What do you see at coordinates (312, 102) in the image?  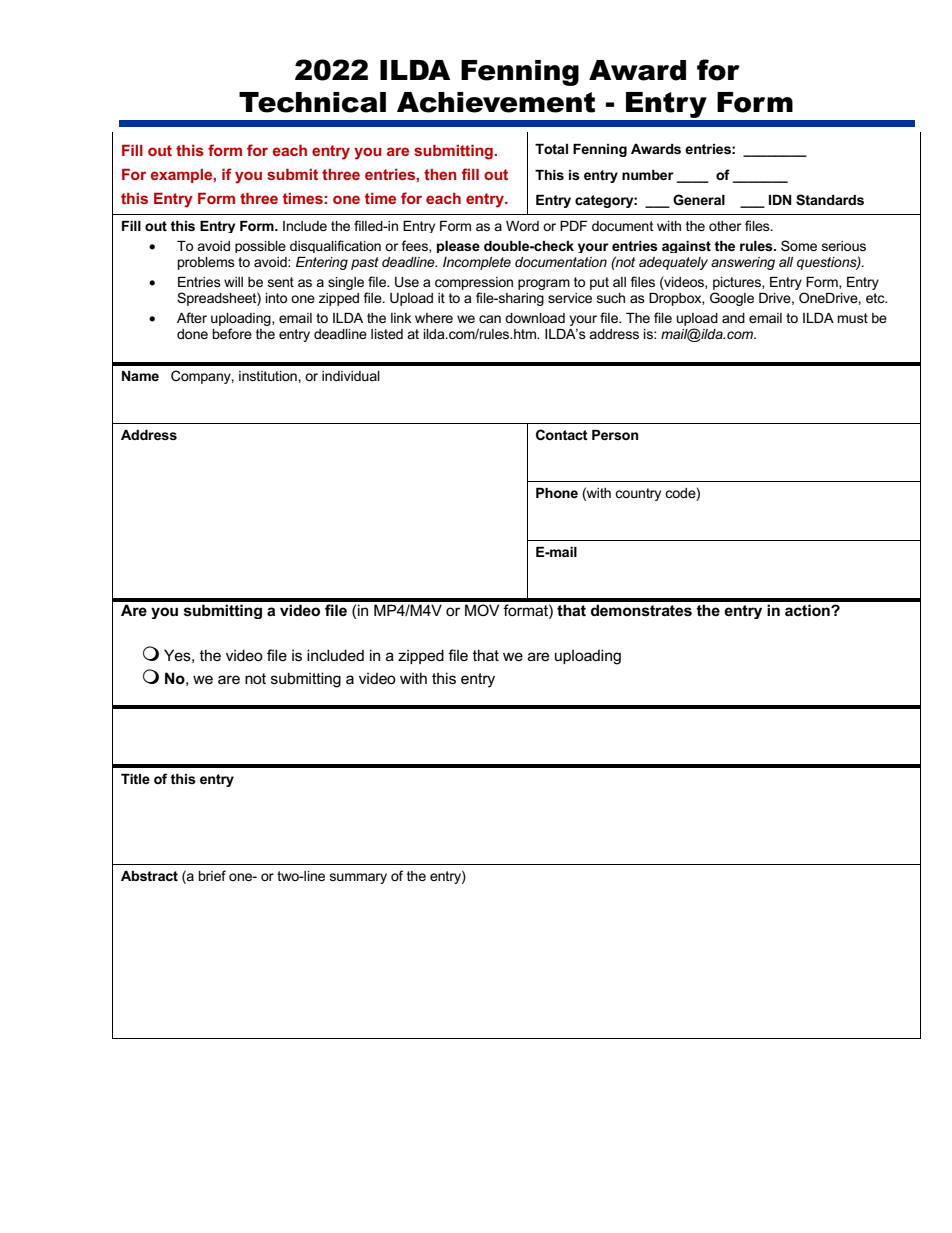 I see `Technical` at bounding box center [312, 102].
